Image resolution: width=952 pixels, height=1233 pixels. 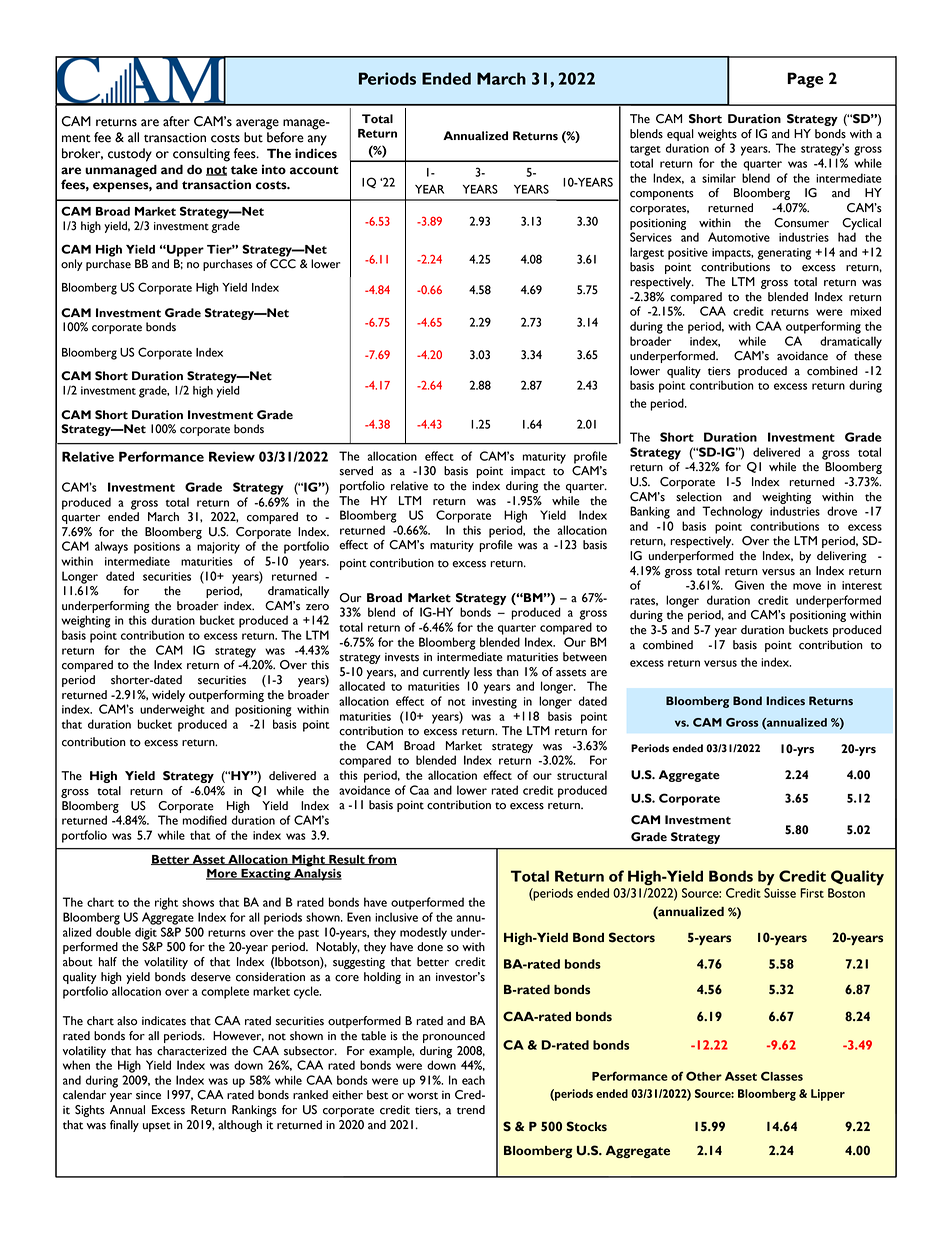 I want to click on modified, so click(x=205, y=820).
